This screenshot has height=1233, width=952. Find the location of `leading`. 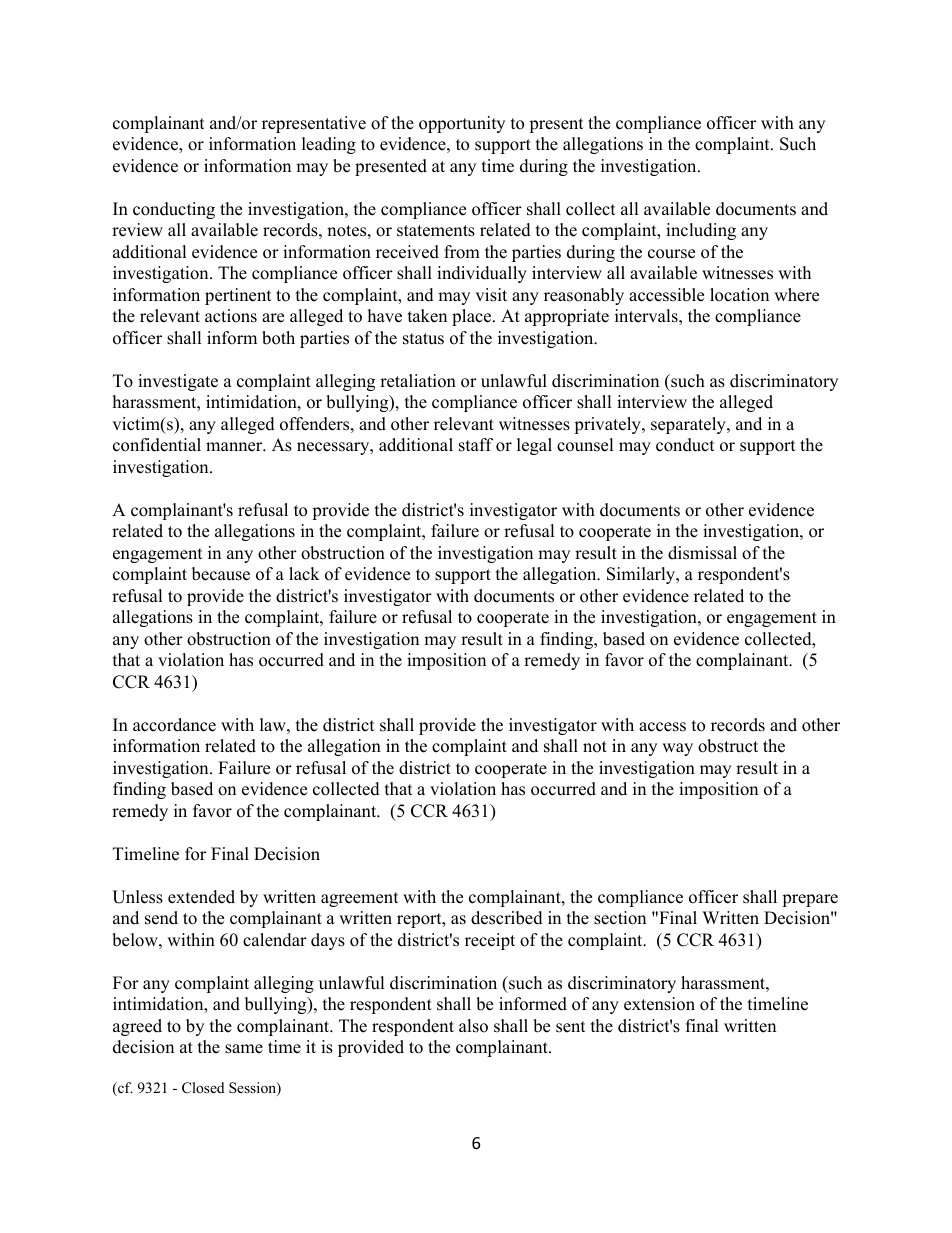

leading is located at coordinates (329, 145).
